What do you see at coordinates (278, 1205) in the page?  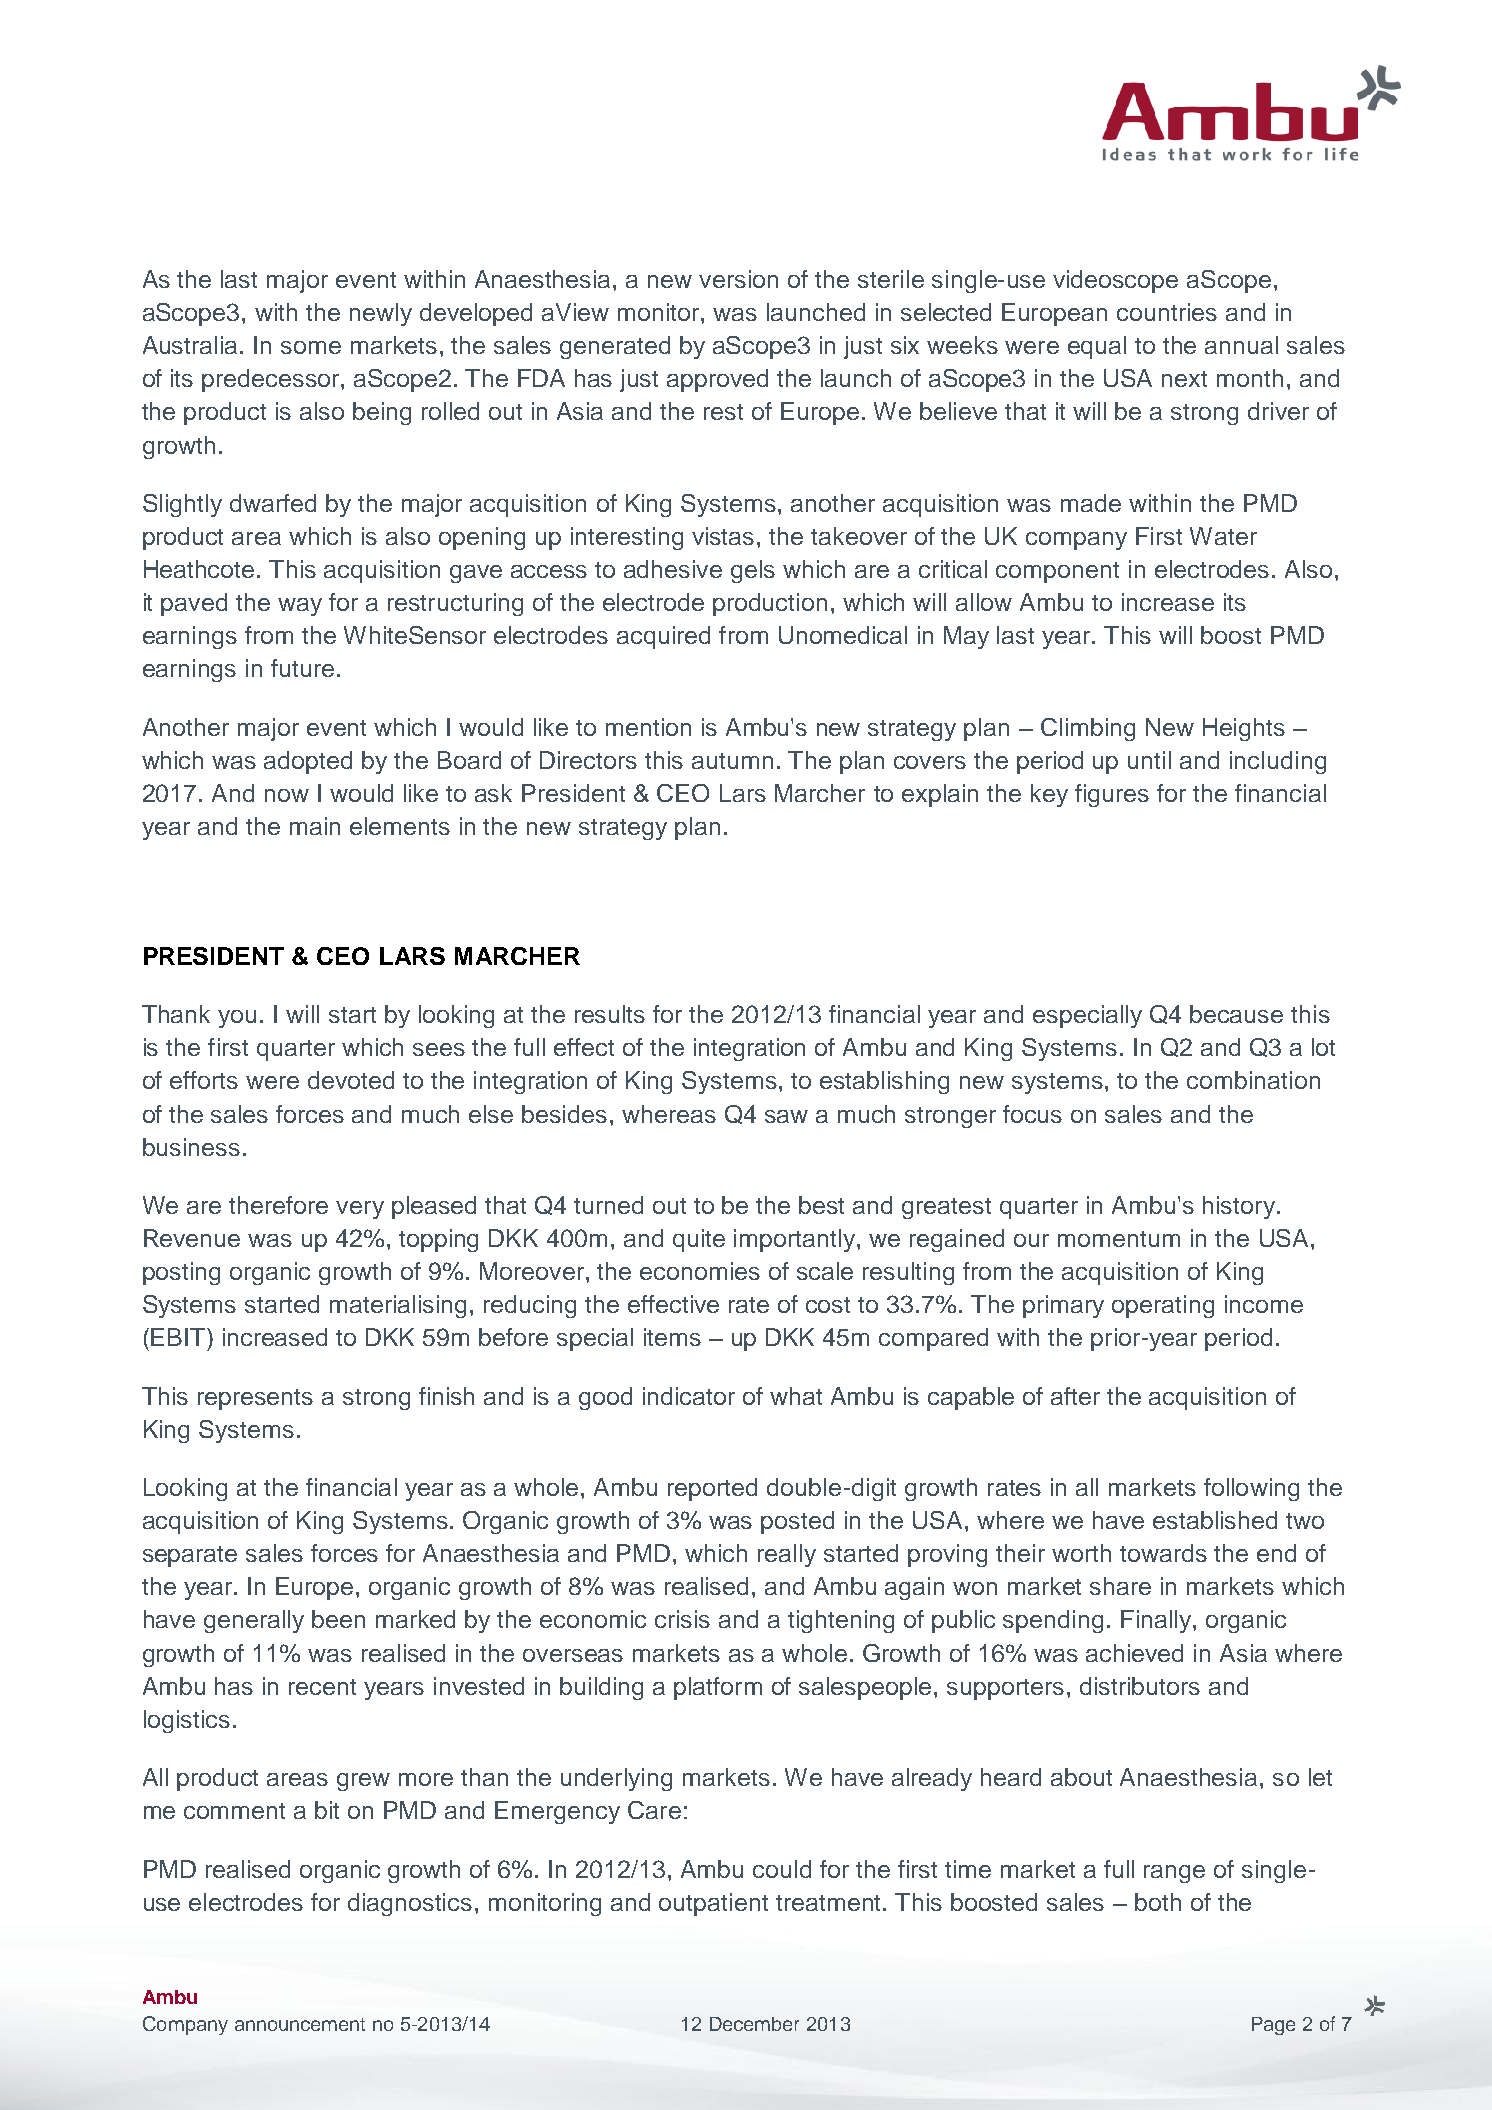 I see `therefore` at bounding box center [278, 1205].
